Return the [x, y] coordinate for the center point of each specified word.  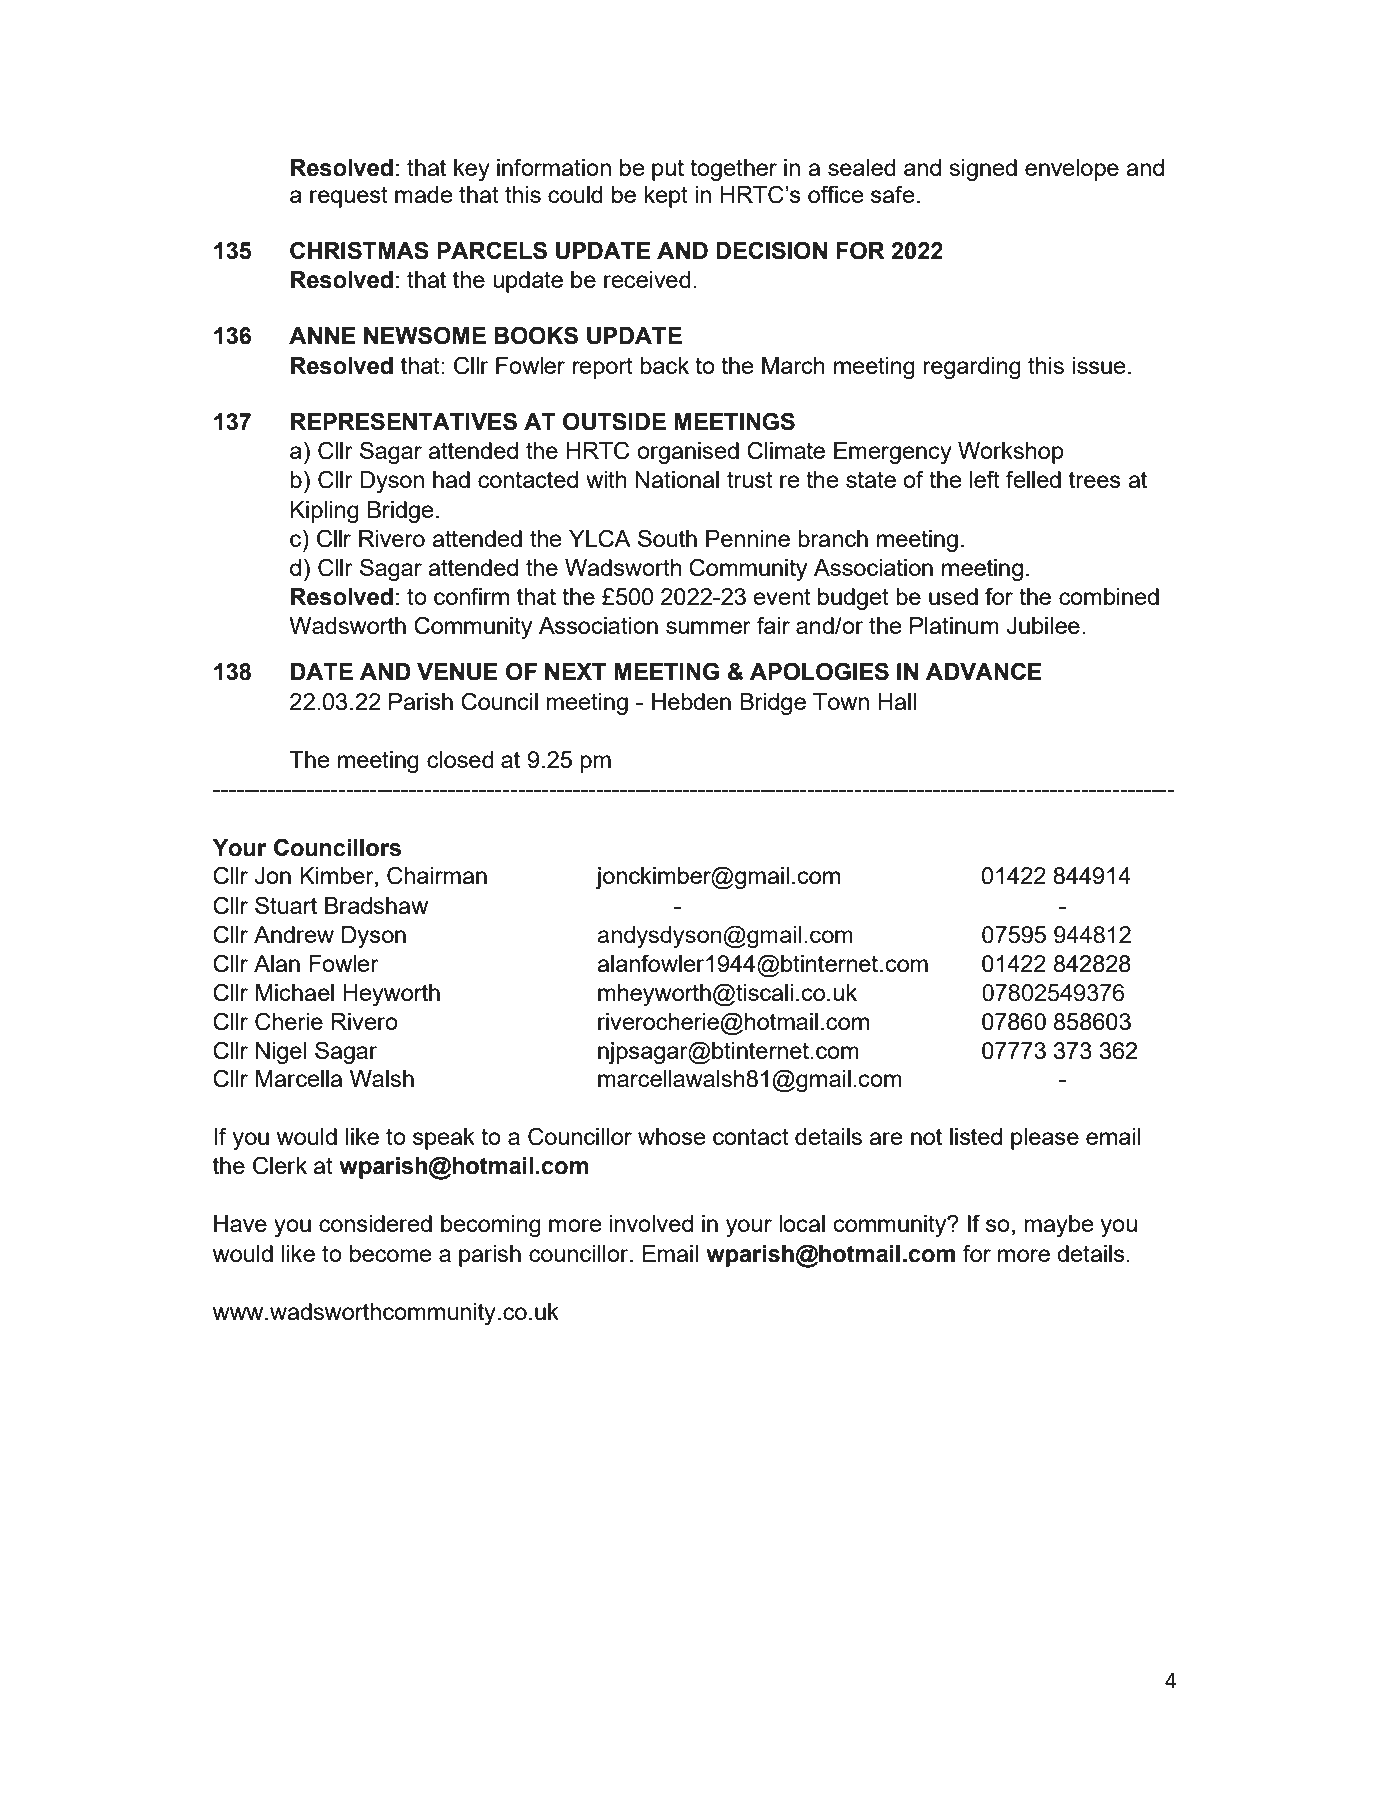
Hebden [691, 701]
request [349, 197]
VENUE [457, 672]
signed [983, 170]
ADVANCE [984, 671]
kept [666, 197]
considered [375, 1223]
